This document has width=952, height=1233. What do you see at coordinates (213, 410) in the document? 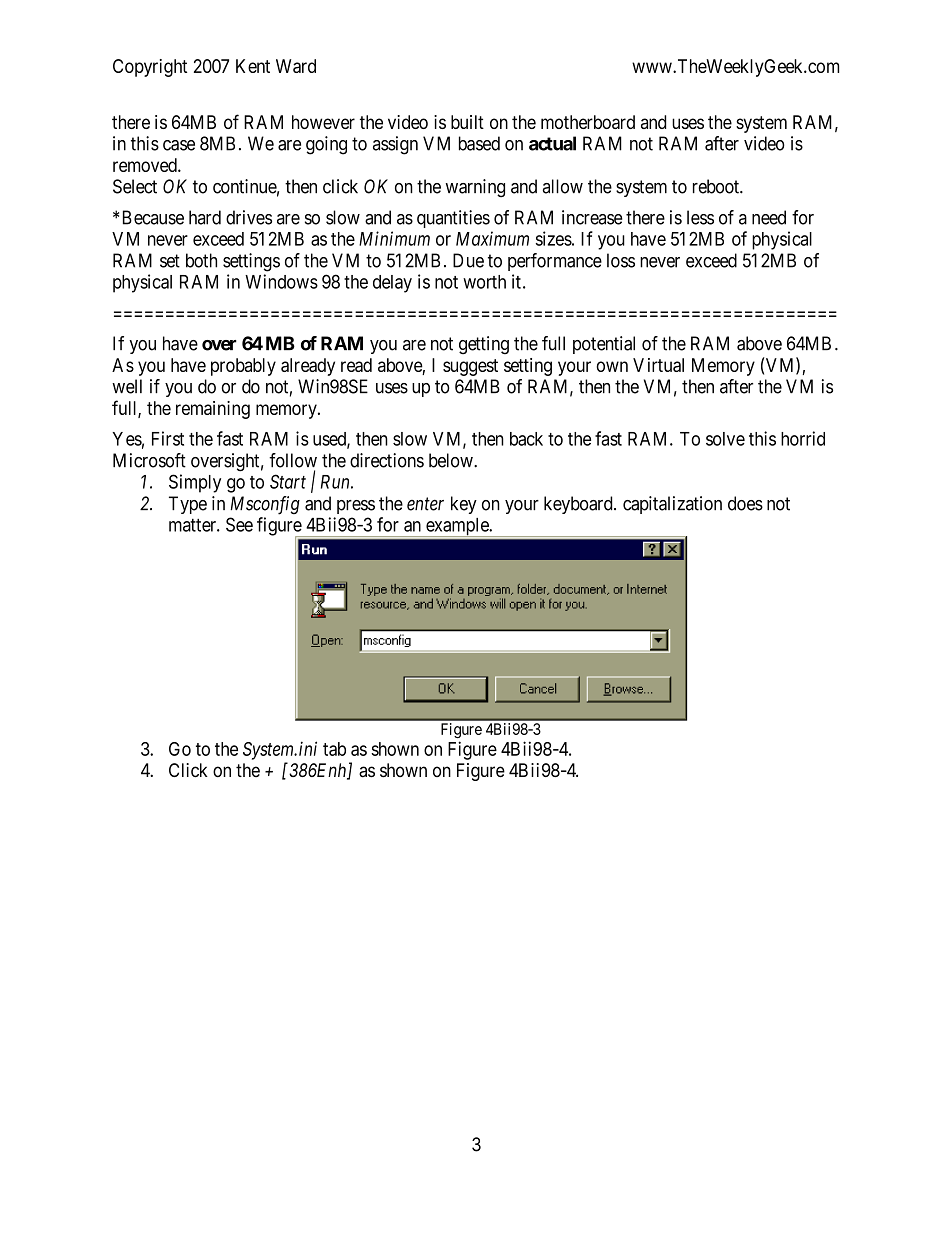
I see `remaining` at bounding box center [213, 410].
